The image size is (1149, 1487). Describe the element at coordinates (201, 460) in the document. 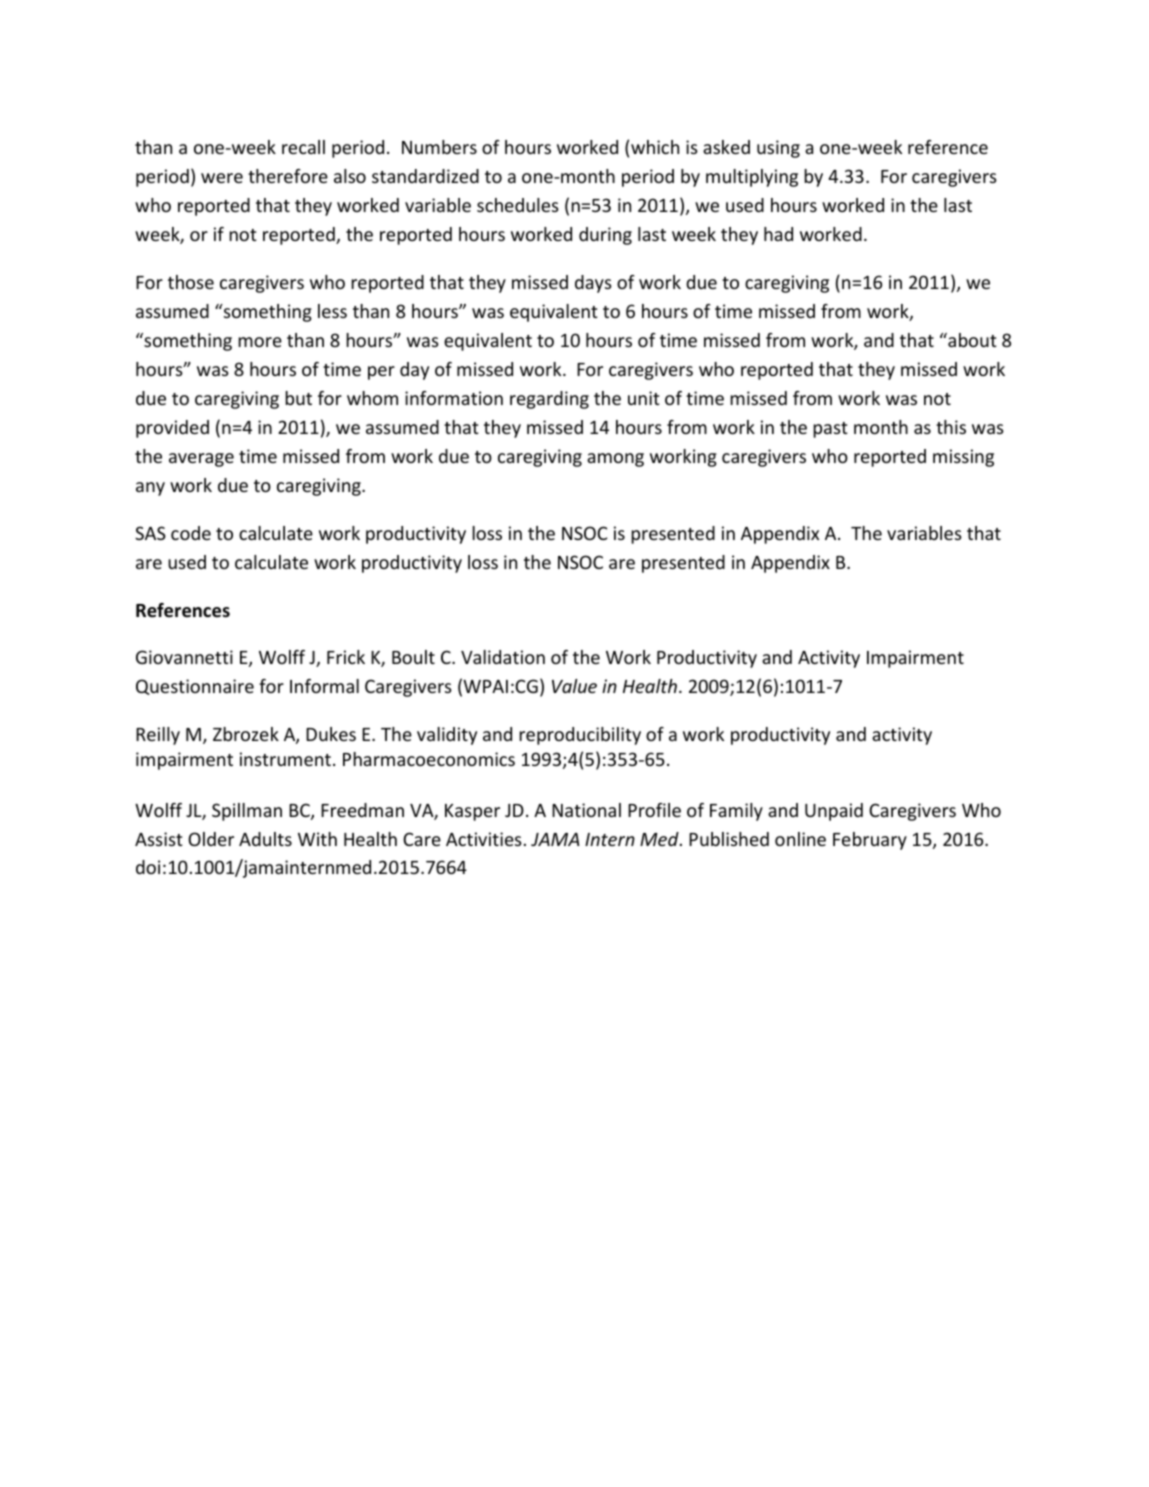

I see `average` at that location.
